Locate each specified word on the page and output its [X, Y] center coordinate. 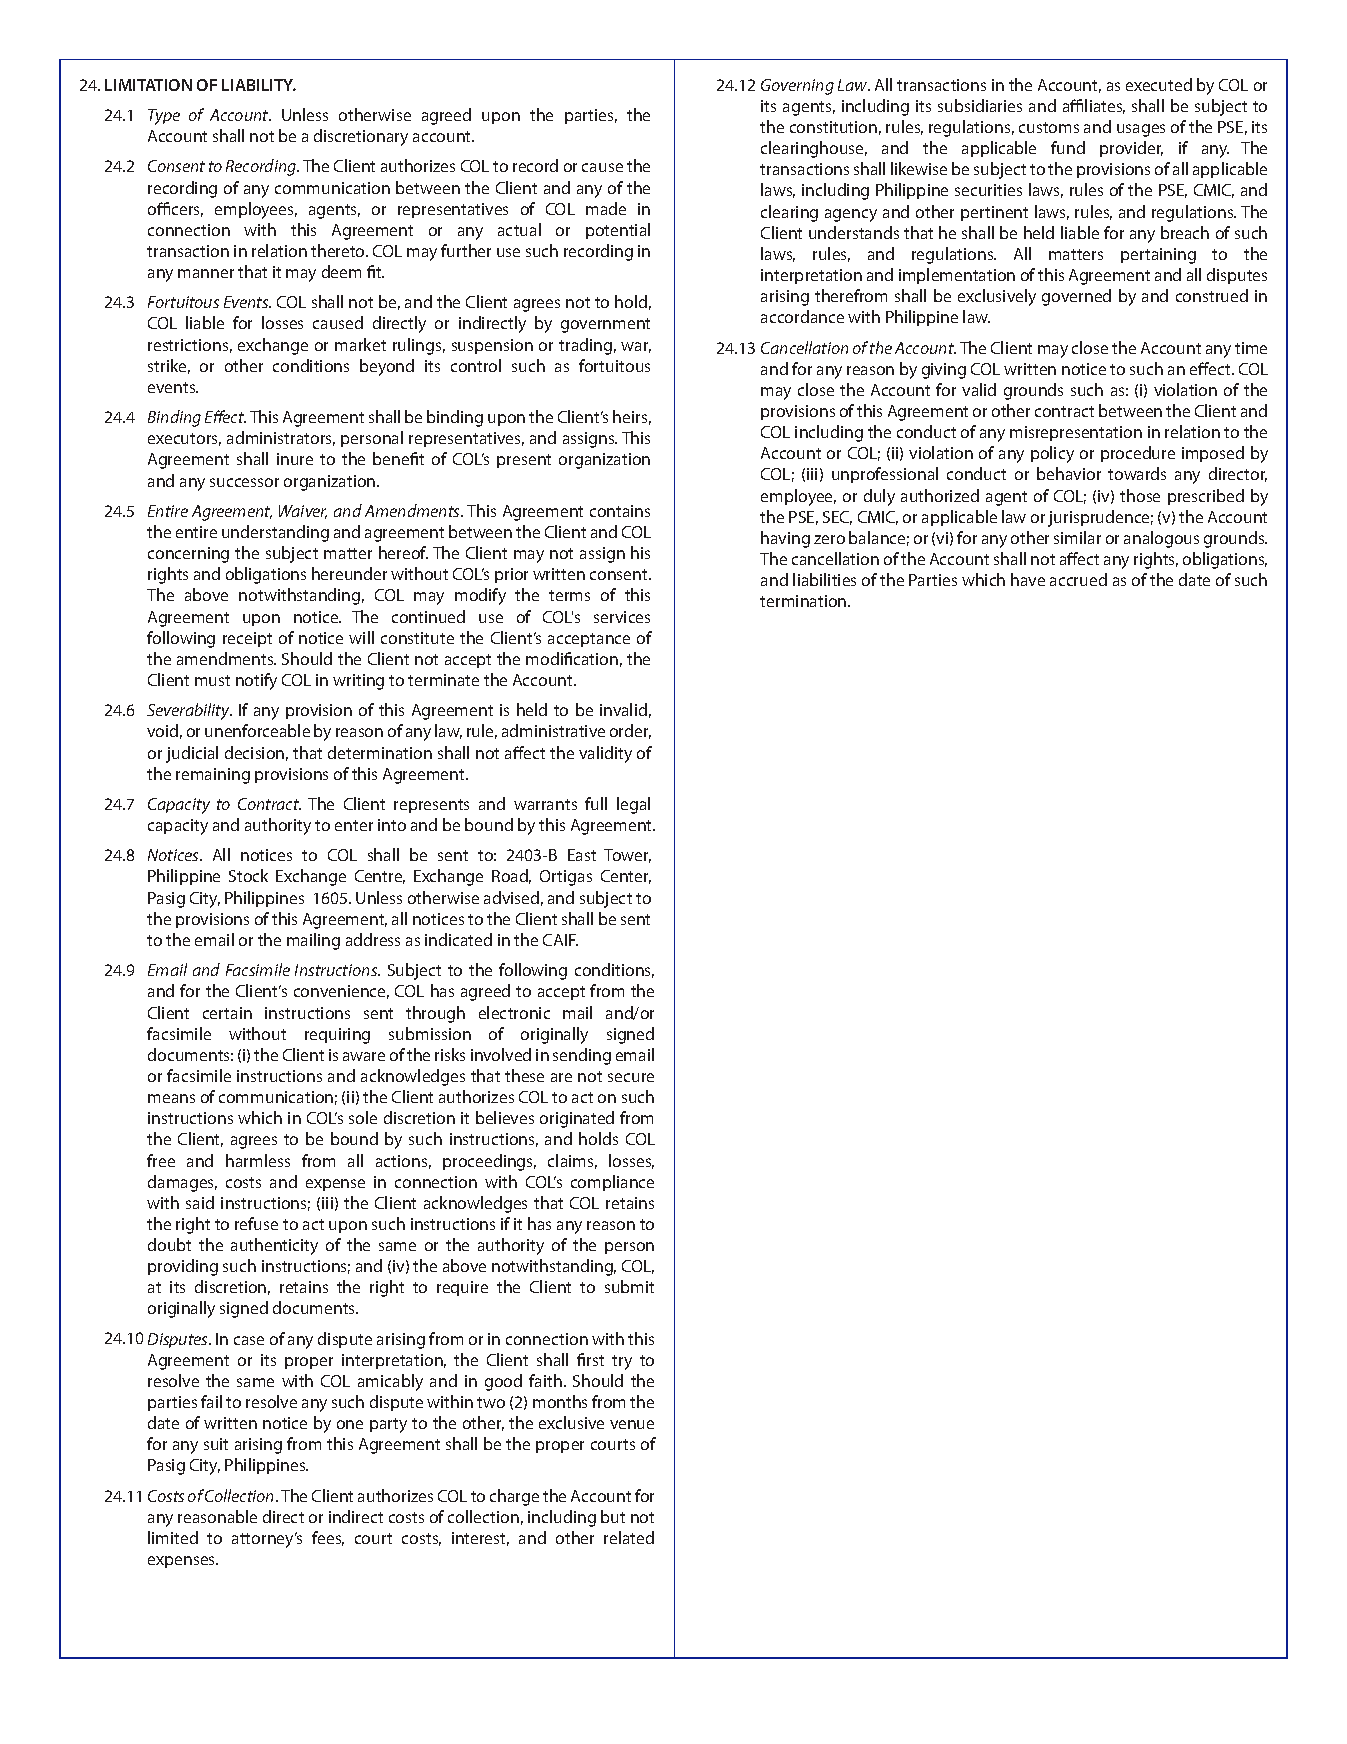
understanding [275, 533]
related [629, 1537]
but [613, 1516]
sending [582, 1056]
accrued [1078, 579]
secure [631, 1077]
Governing [797, 87]
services [622, 617]
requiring [337, 1036]
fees [328, 1538]
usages [1141, 130]
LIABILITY [259, 85]
